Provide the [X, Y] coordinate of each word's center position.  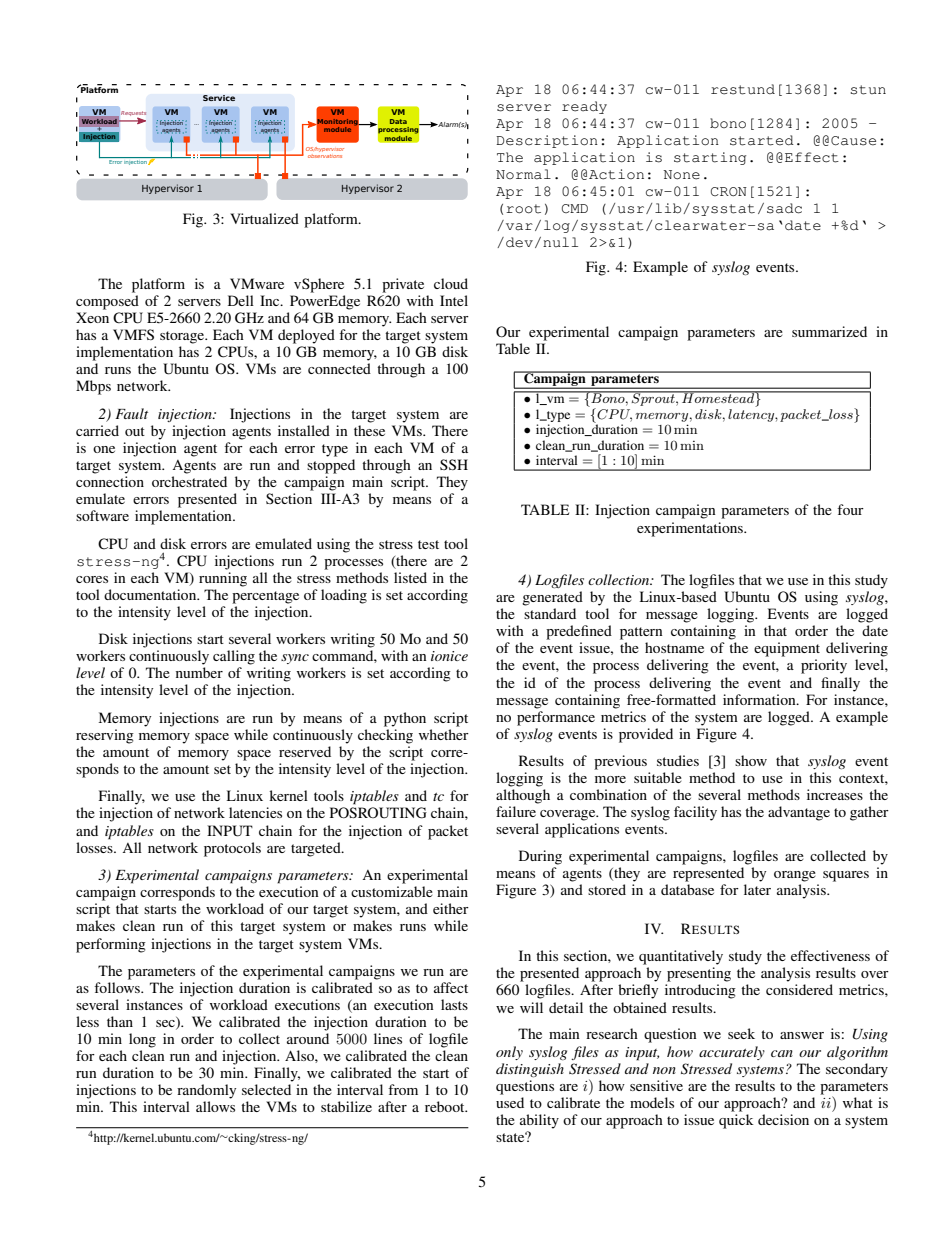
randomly [206, 1091]
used [510, 1102]
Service [219, 98]
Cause [853, 141]
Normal [523, 174]
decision [783, 1119]
